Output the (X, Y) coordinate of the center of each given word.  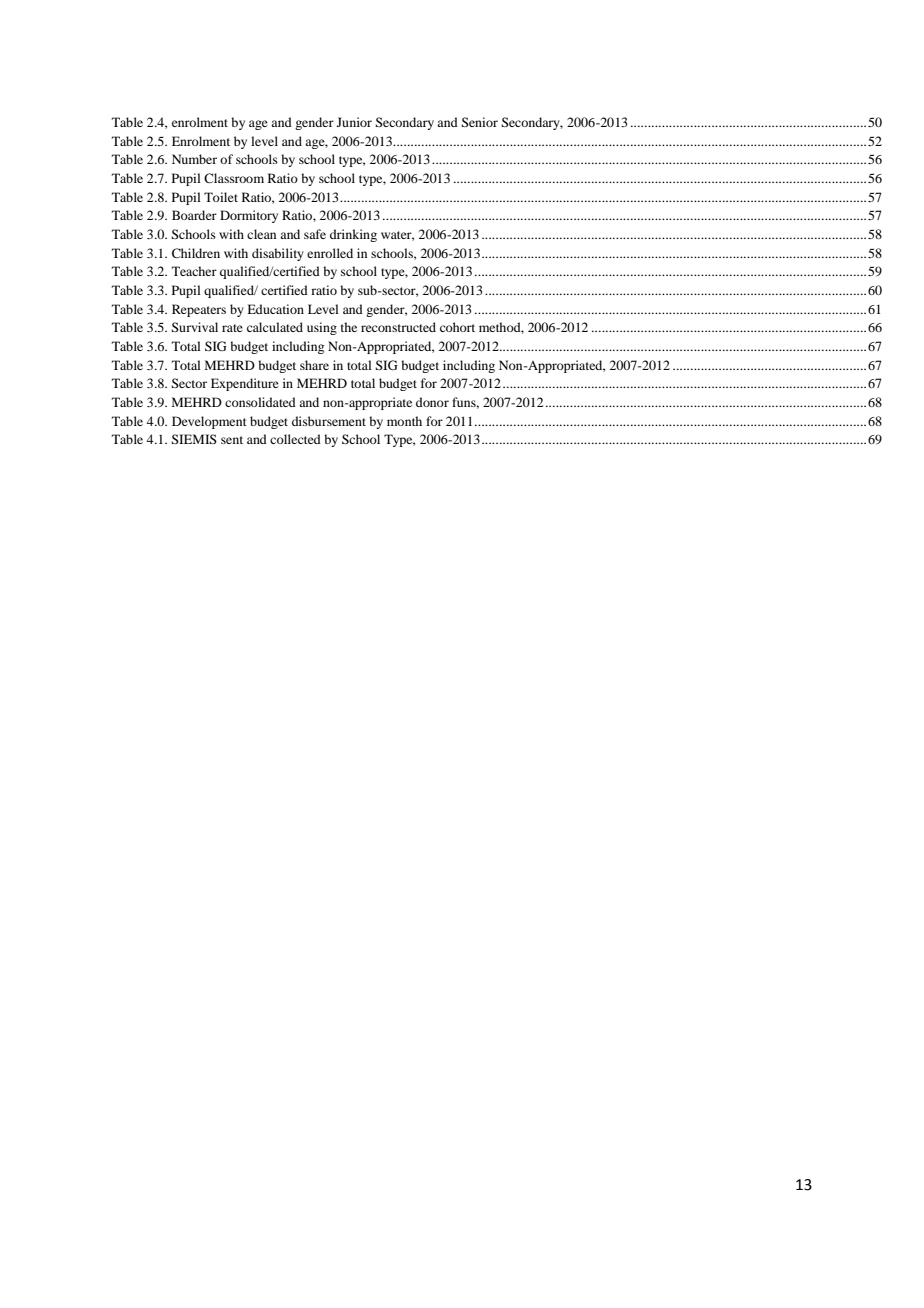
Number (194, 159)
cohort (457, 327)
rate (232, 328)
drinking (353, 235)
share (314, 365)
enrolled (330, 253)
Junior (354, 122)
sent (232, 440)
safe (315, 234)
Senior (479, 122)
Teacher (194, 271)
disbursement (329, 421)
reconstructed (398, 327)
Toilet (221, 197)
